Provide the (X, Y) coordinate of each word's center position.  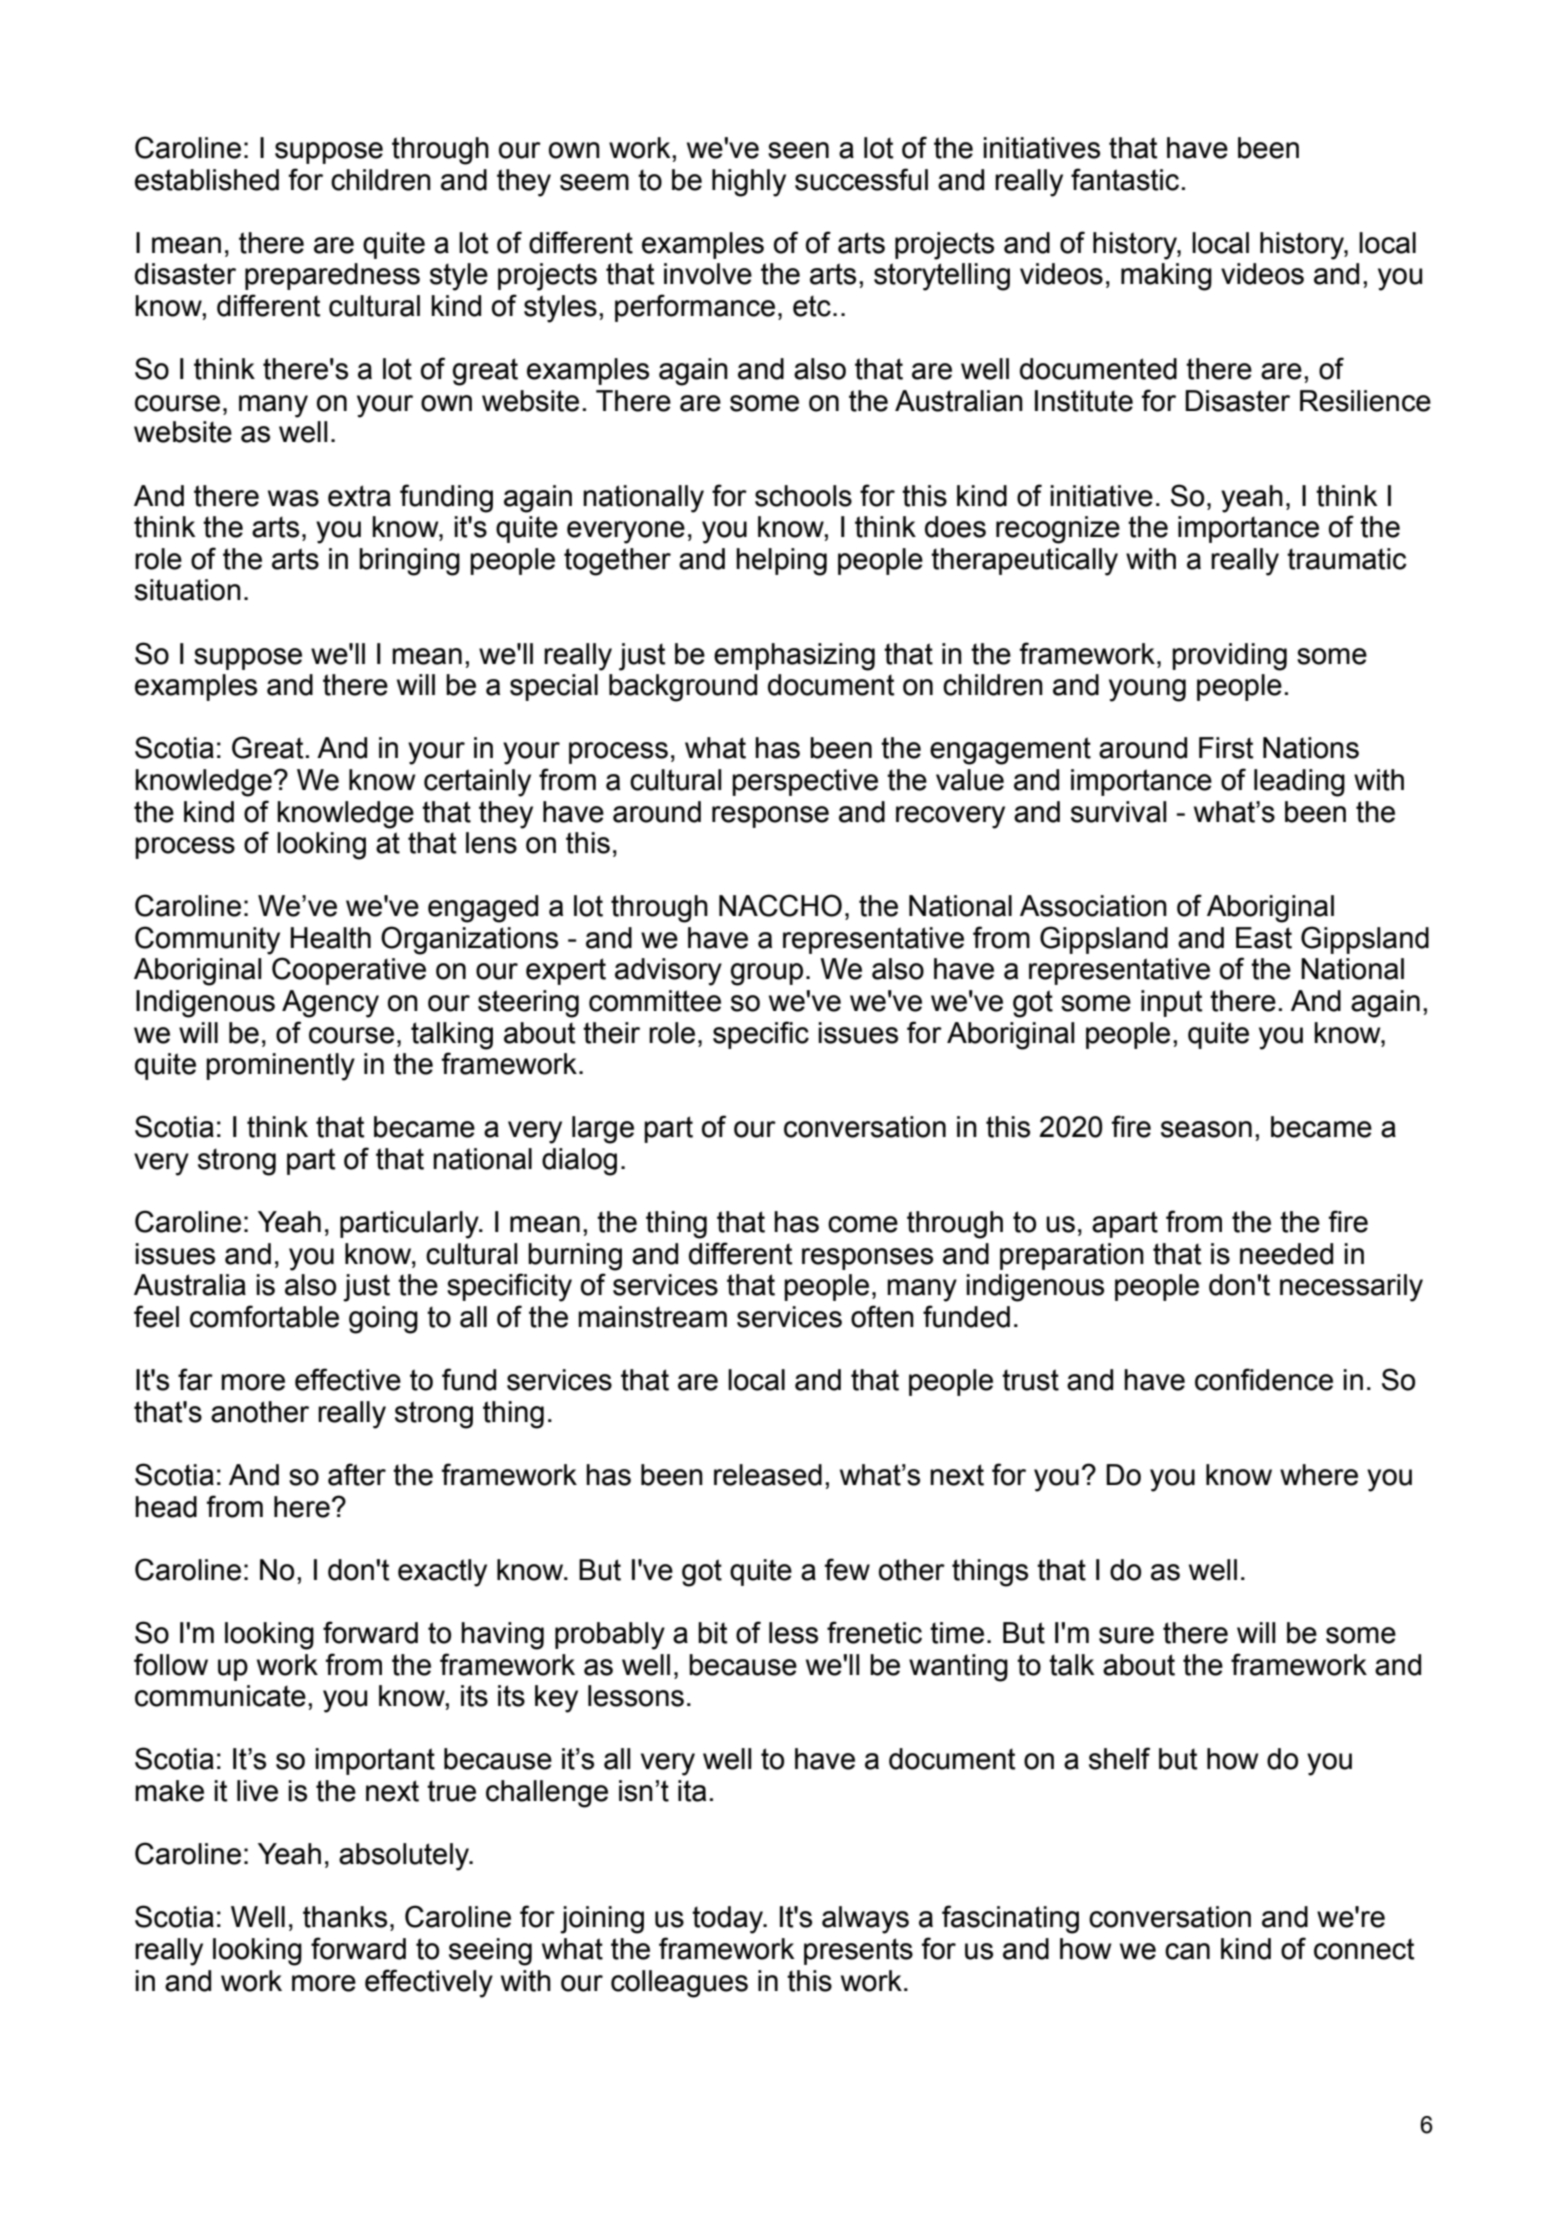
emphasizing (794, 657)
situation (188, 590)
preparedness (332, 276)
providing (1229, 657)
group (767, 974)
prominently (280, 1067)
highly (749, 183)
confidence (1264, 1379)
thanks (345, 1917)
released (768, 1475)
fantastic (1125, 179)
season (1206, 1129)
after (357, 1474)
